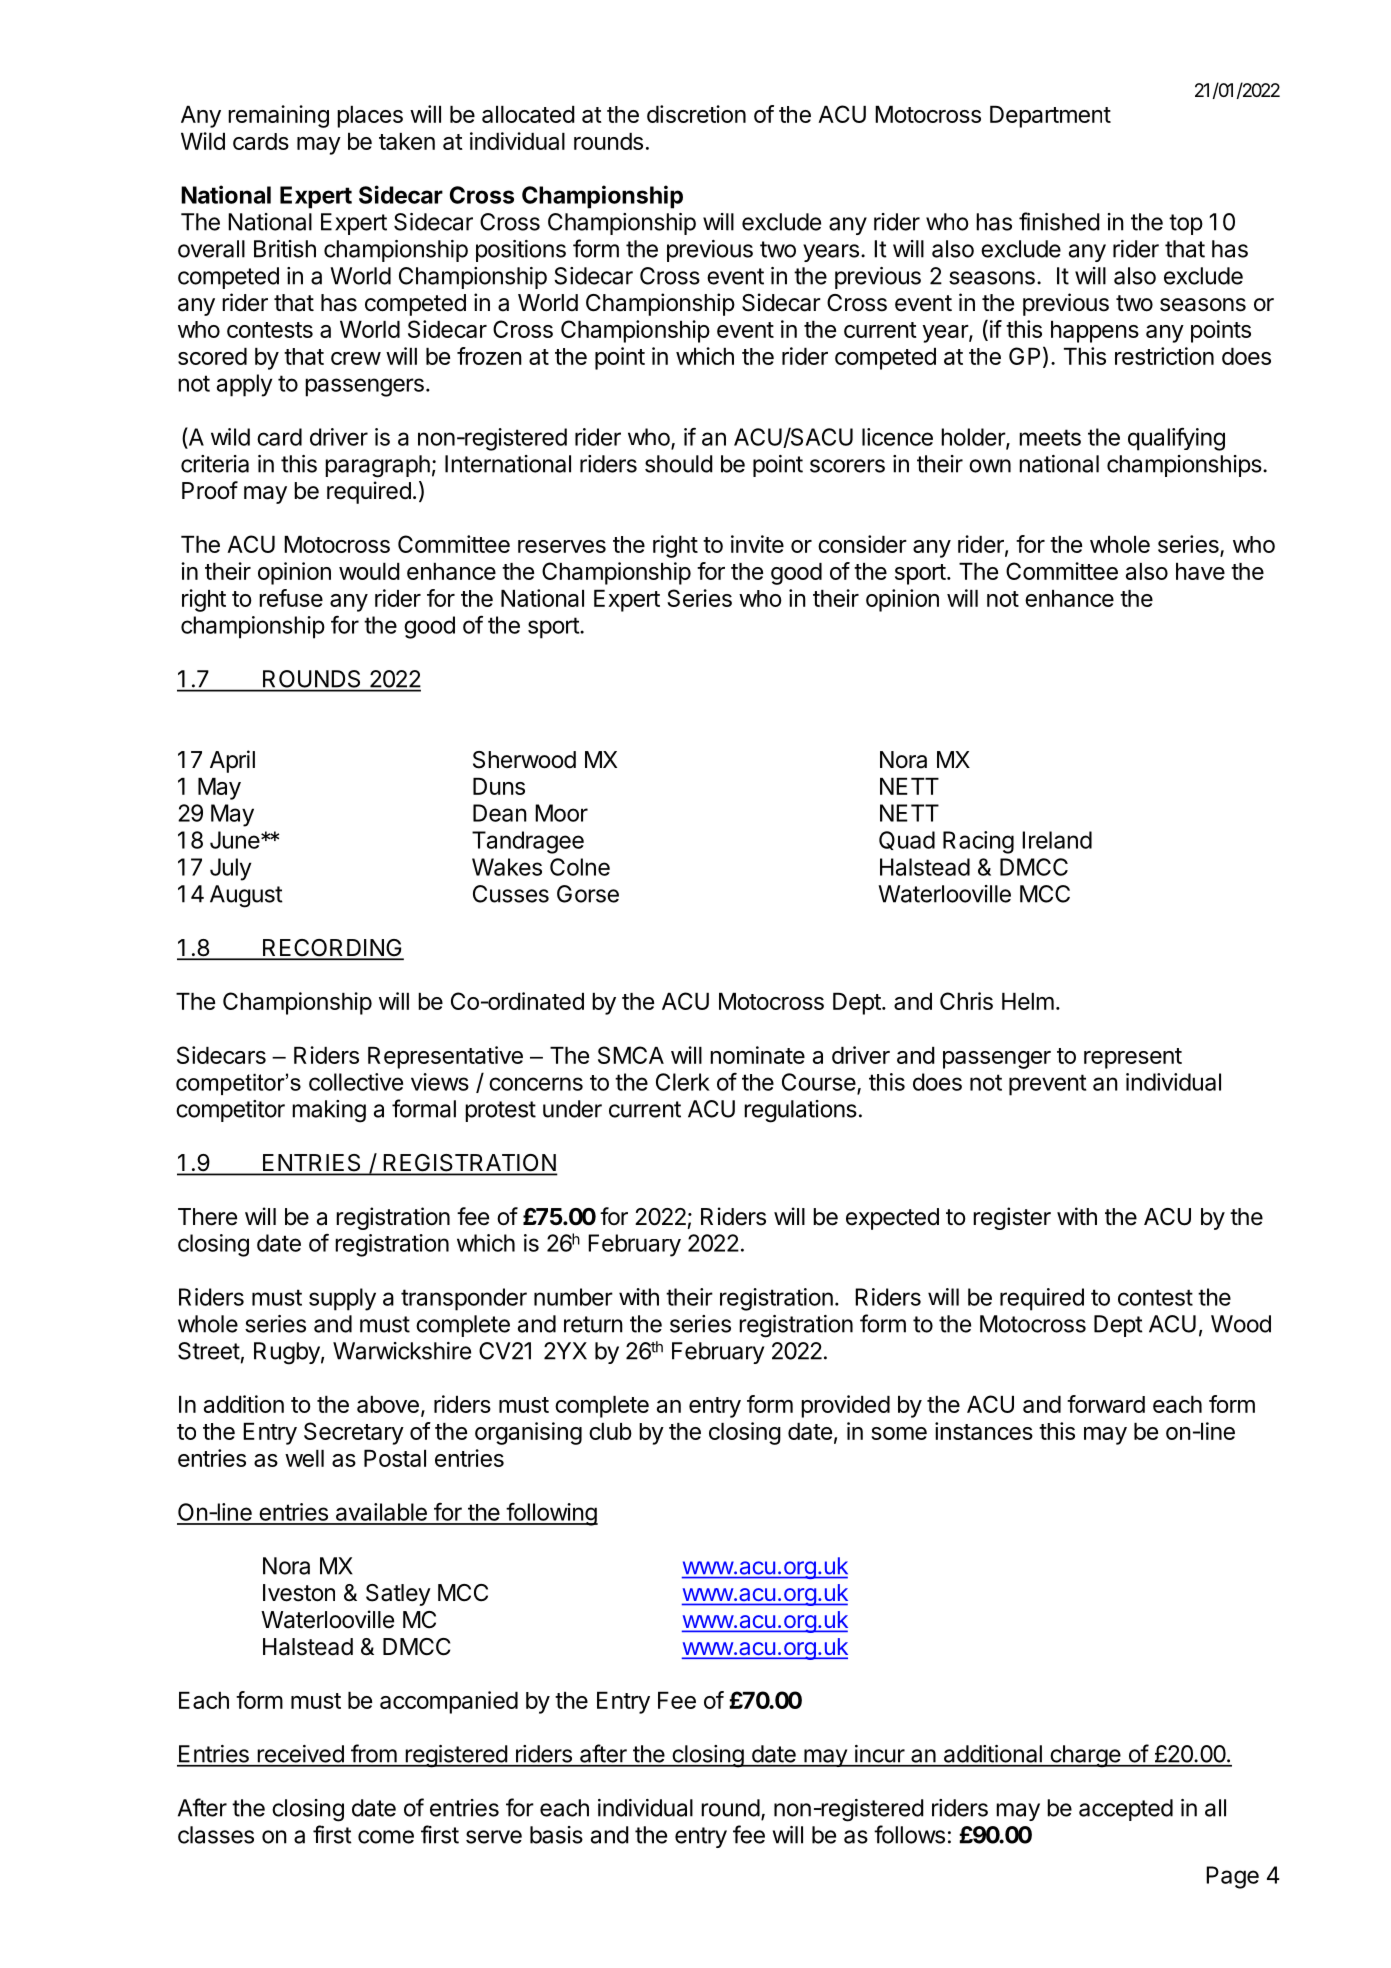  I want to click on RECORDING, so click(332, 949).
